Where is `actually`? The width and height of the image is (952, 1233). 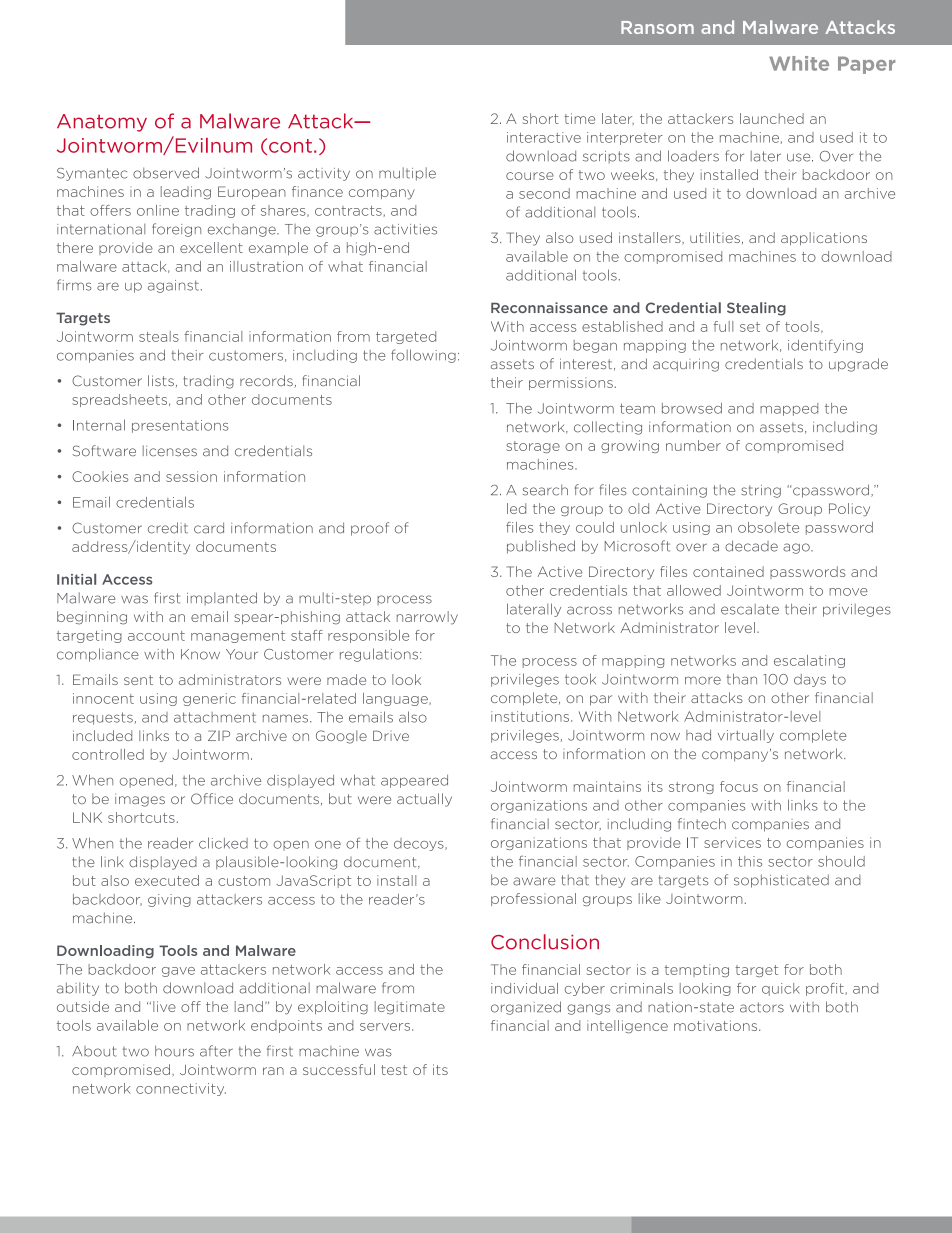
actually is located at coordinates (424, 800).
